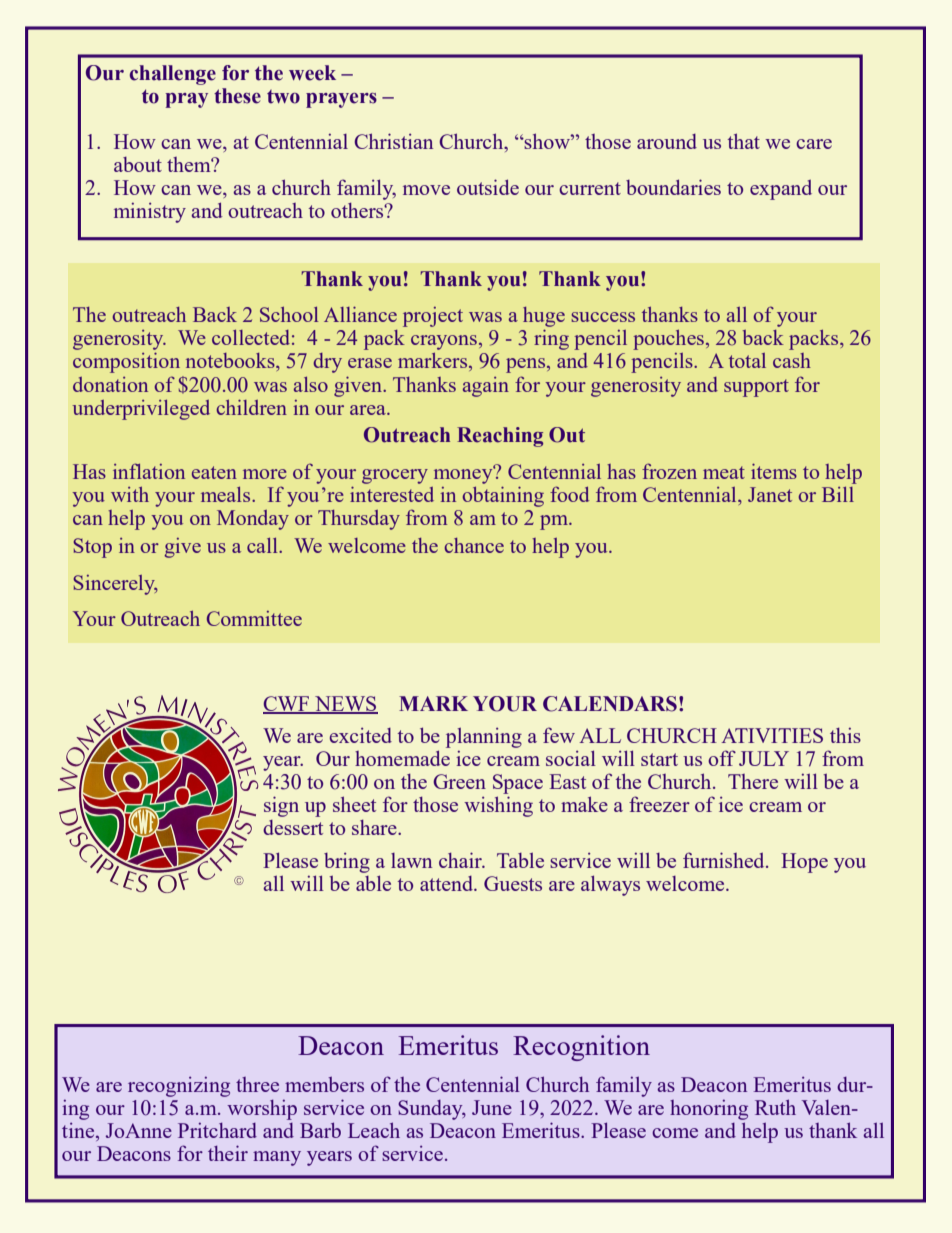  I want to click on furnished, so click(725, 860).
